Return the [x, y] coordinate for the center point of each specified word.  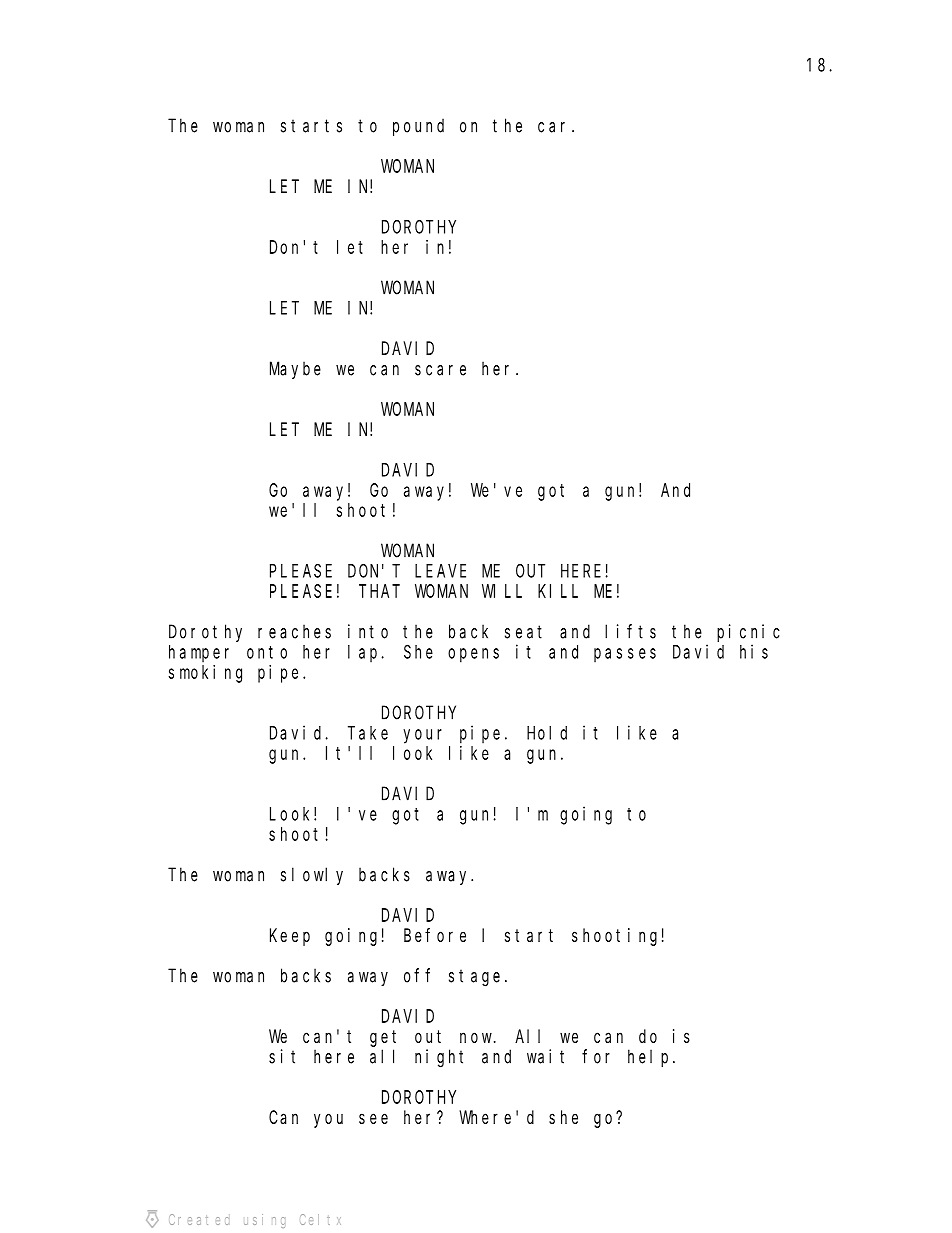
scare [440, 370]
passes [625, 655]
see [373, 1118]
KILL [558, 591]
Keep [290, 937]
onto [267, 652]
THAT [379, 591]
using [264, 1221]
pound [418, 127]
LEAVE [440, 571]
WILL [502, 591]
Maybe [295, 370]
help [651, 1058]
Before [435, 935]
